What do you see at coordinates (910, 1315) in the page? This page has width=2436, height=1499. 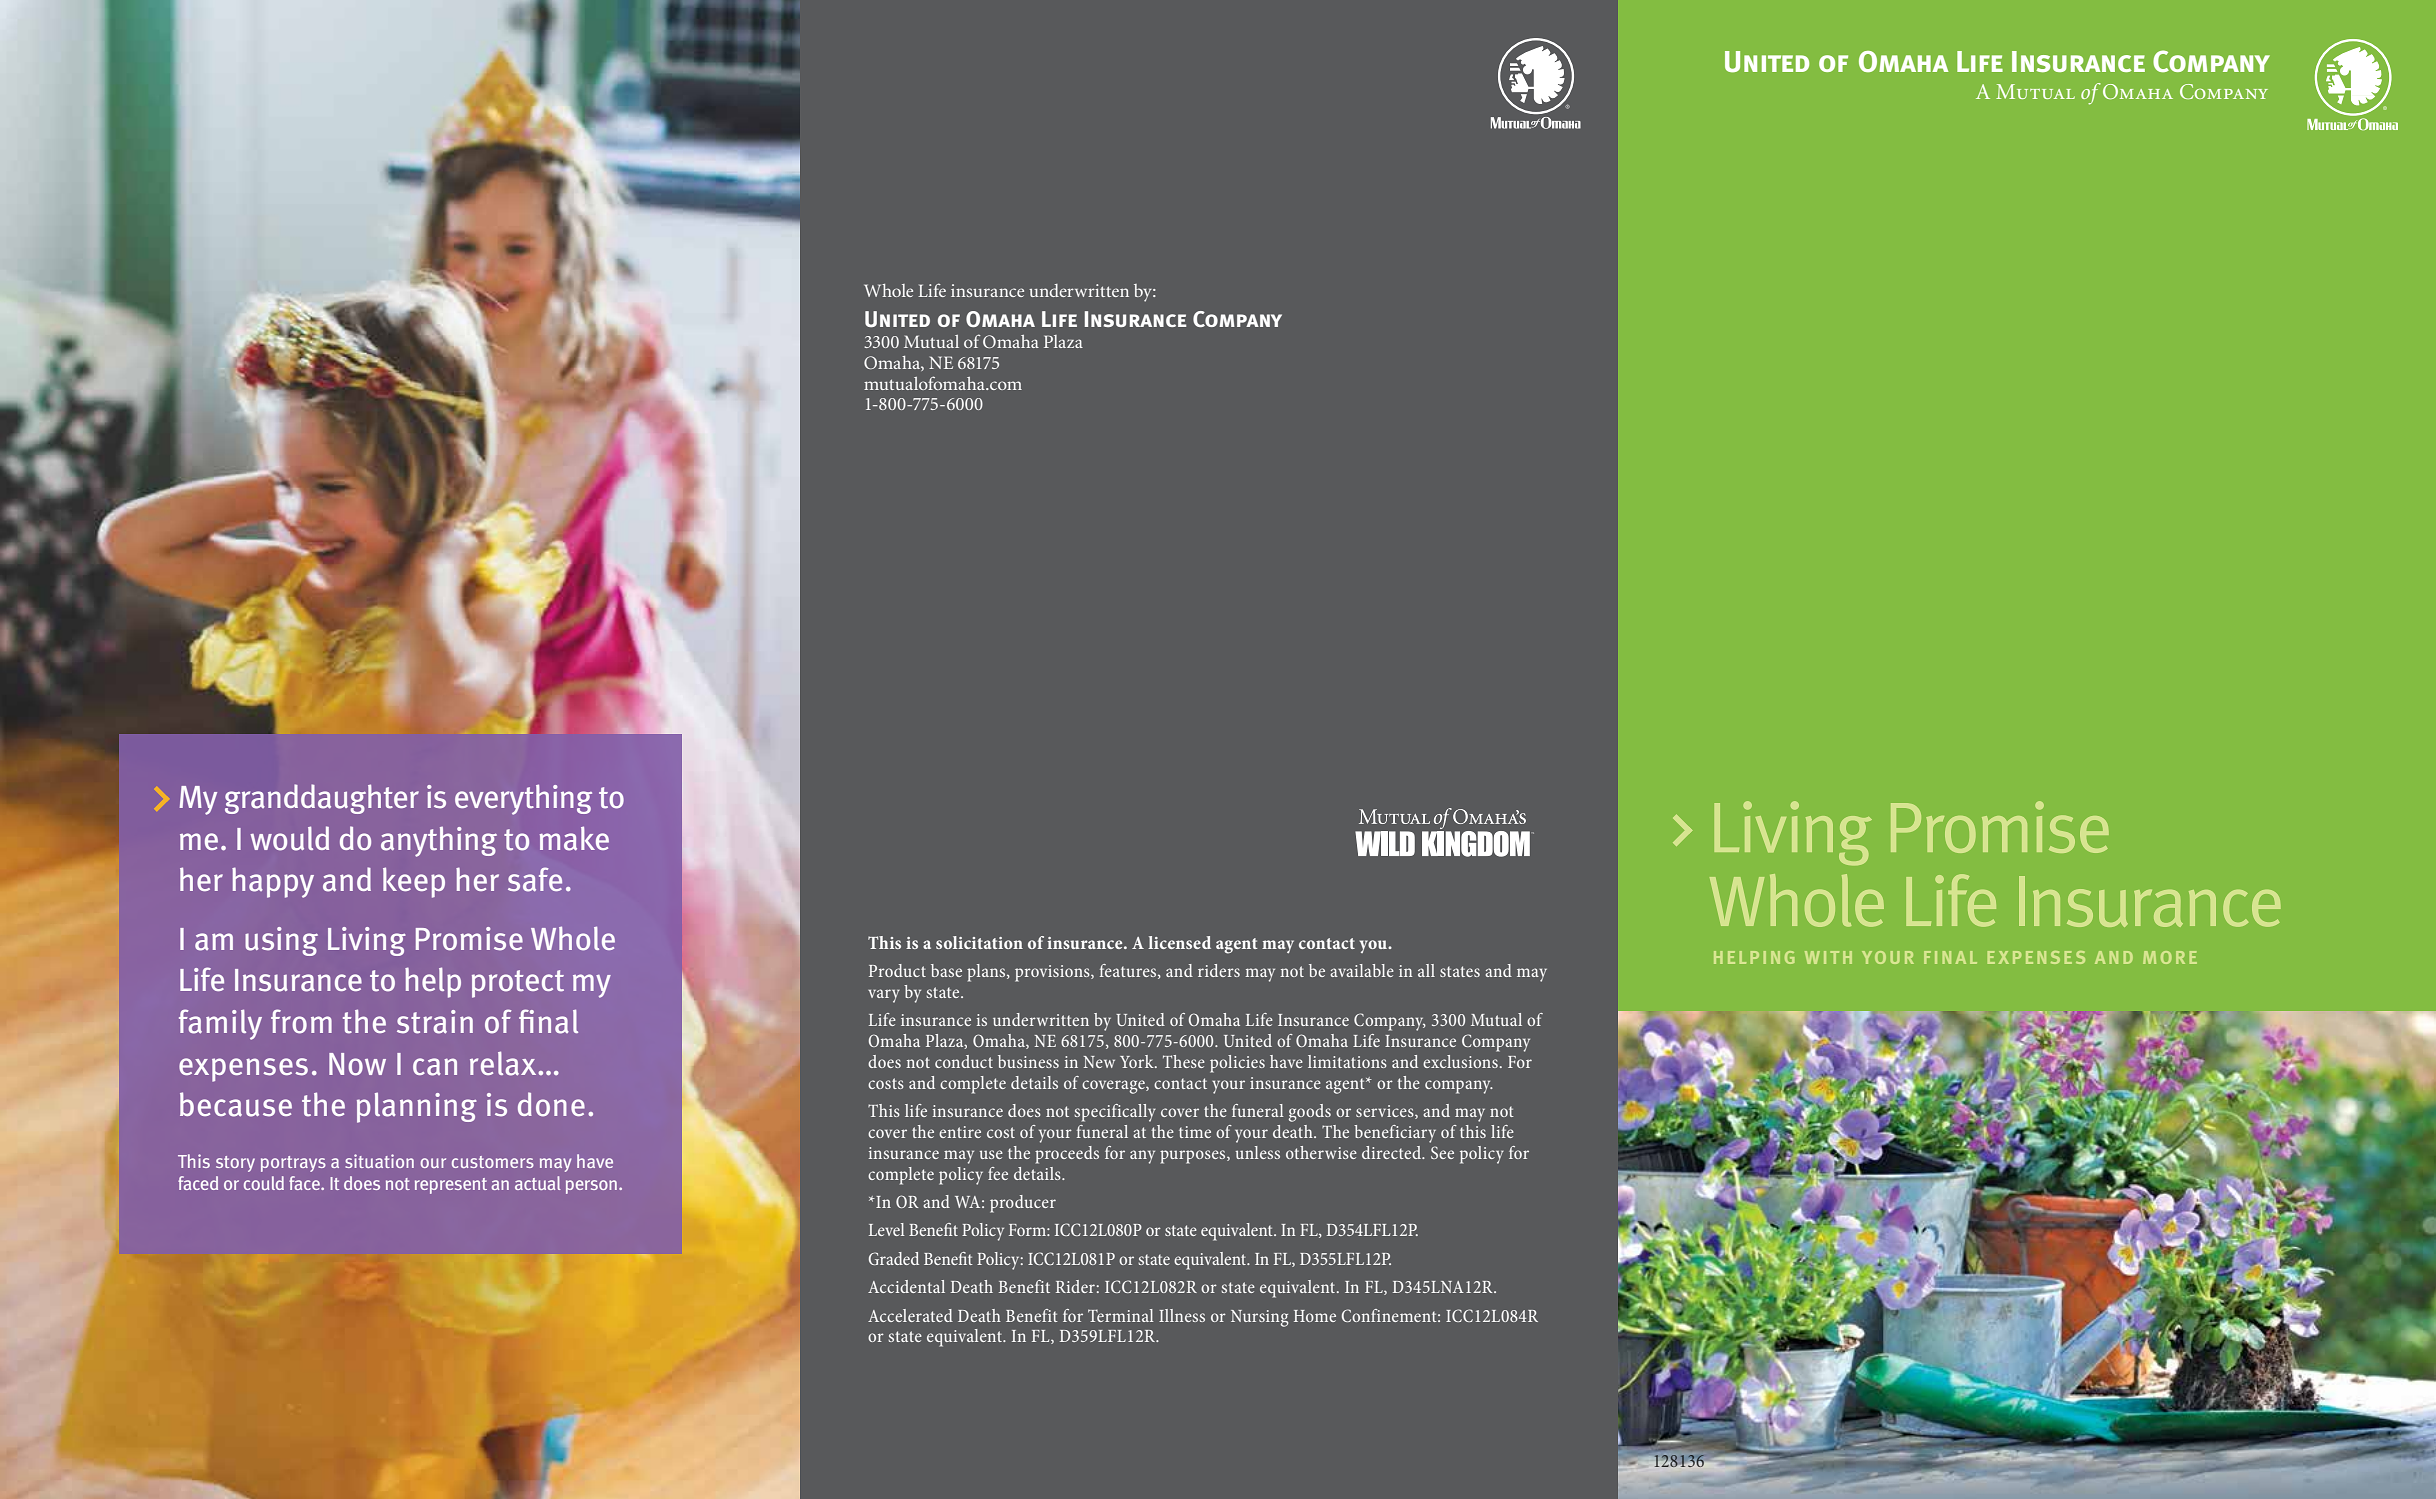 I see `Accelerated` at bounding box center [910, 1315].
